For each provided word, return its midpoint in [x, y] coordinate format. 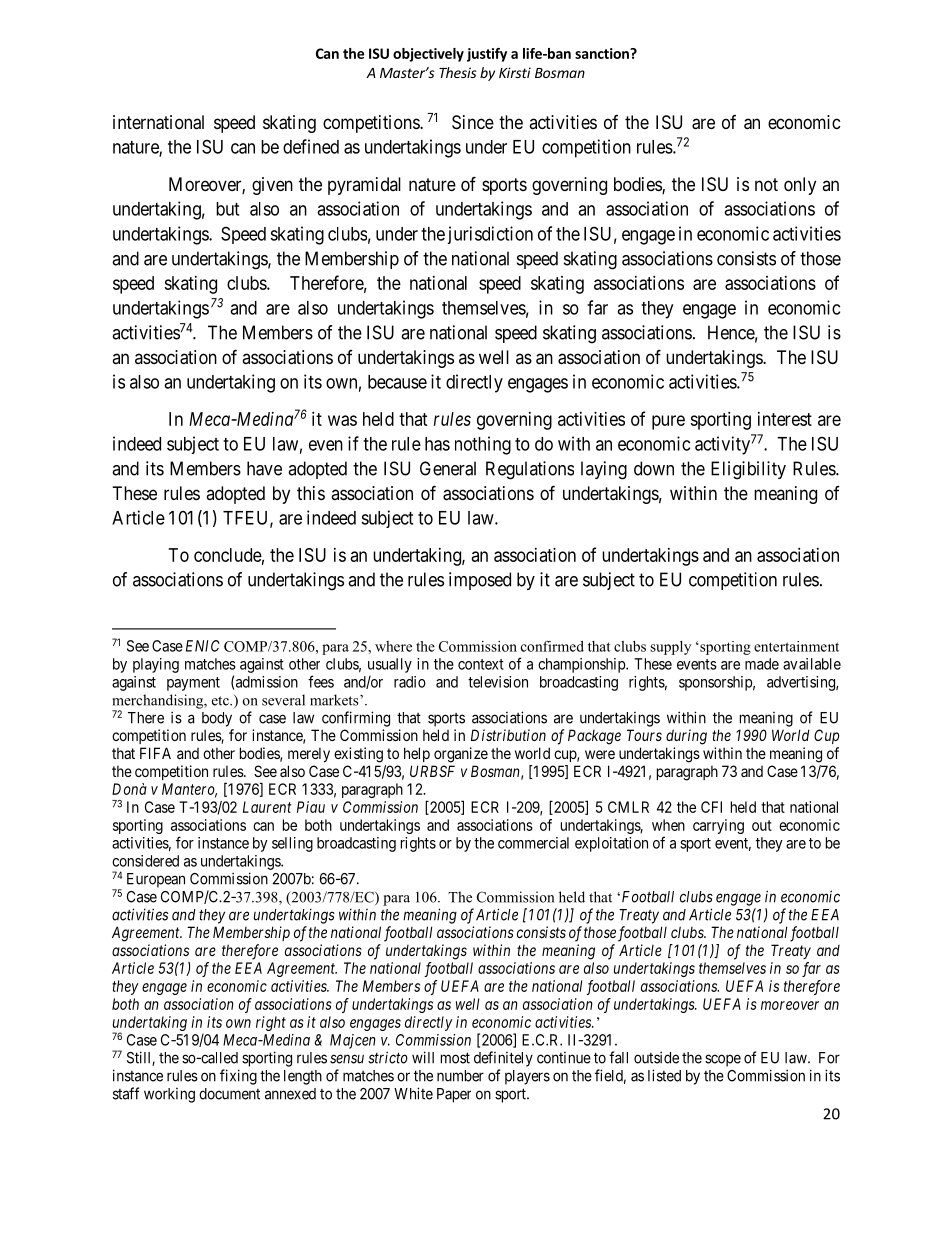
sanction [603, 53]
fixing [238, 1077]
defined [311, 146]
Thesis [458, 72]
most [455, 1058]
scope [723, 1060]
